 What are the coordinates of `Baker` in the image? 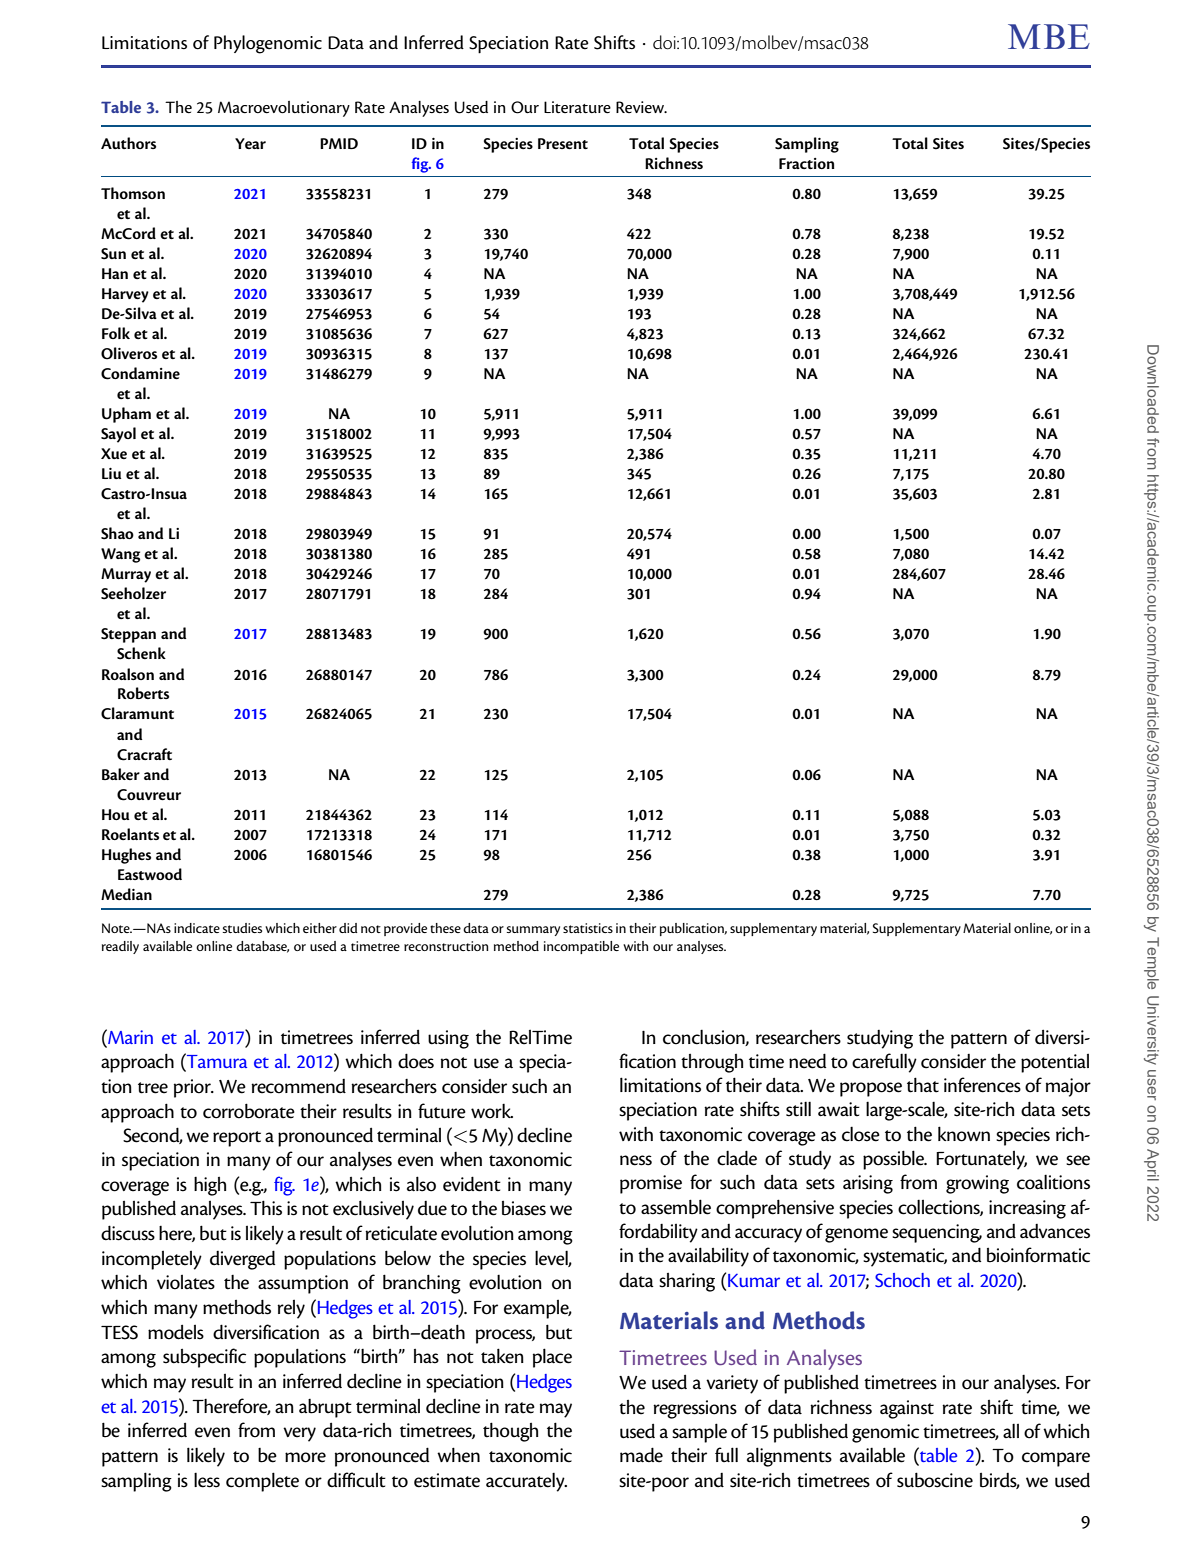 It's located at (121, 774).
